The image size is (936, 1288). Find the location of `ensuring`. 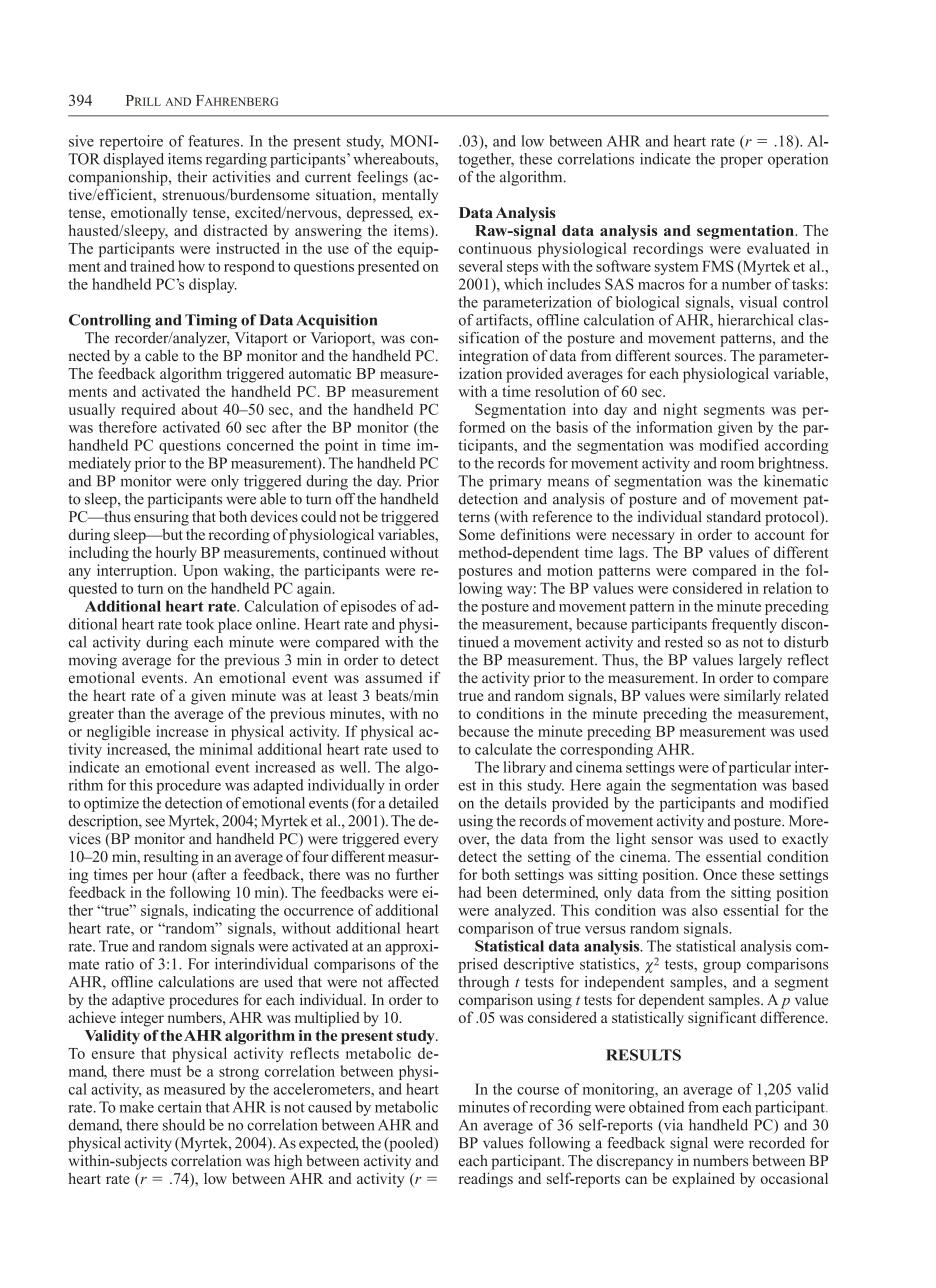

ensuring is located at coordinates (161, 518).
